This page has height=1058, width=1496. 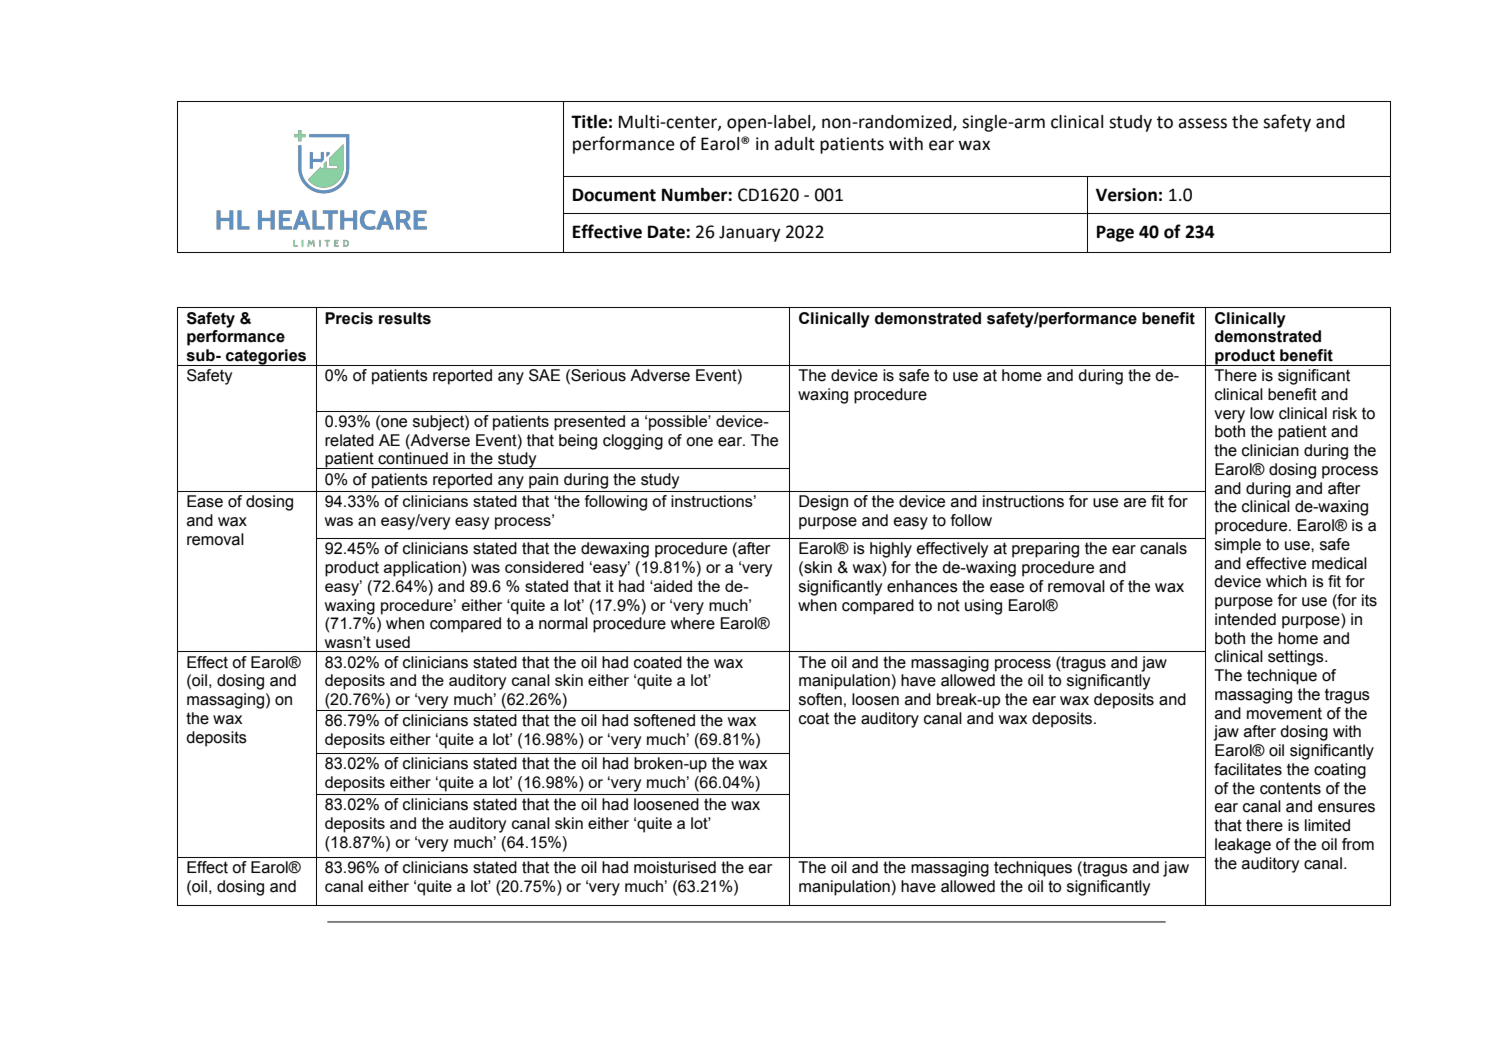 I want to click on Document, so click(x=614, y=195).
